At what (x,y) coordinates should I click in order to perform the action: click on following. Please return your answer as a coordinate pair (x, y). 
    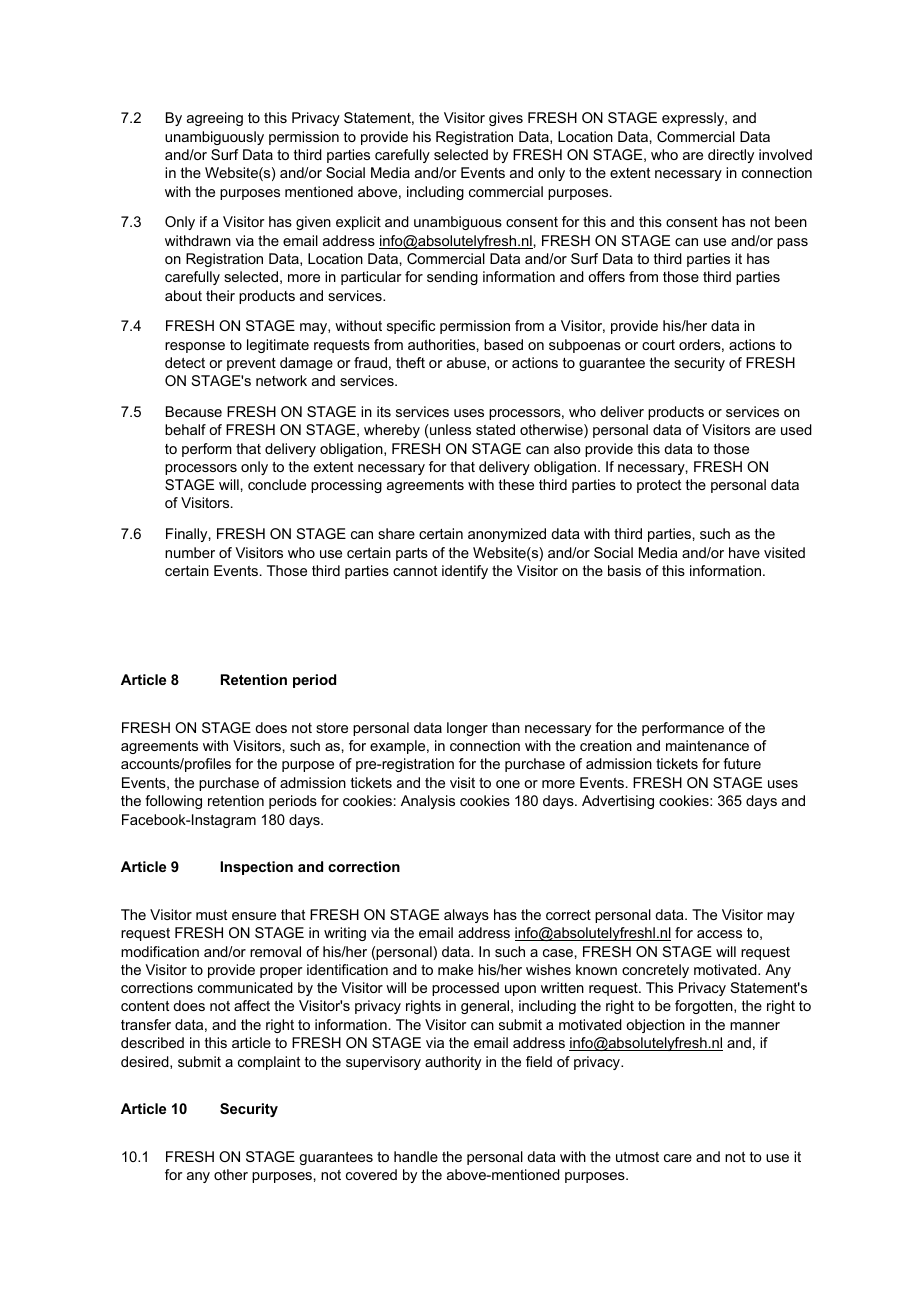
    Looking at the image, I should click on (173, 802).
